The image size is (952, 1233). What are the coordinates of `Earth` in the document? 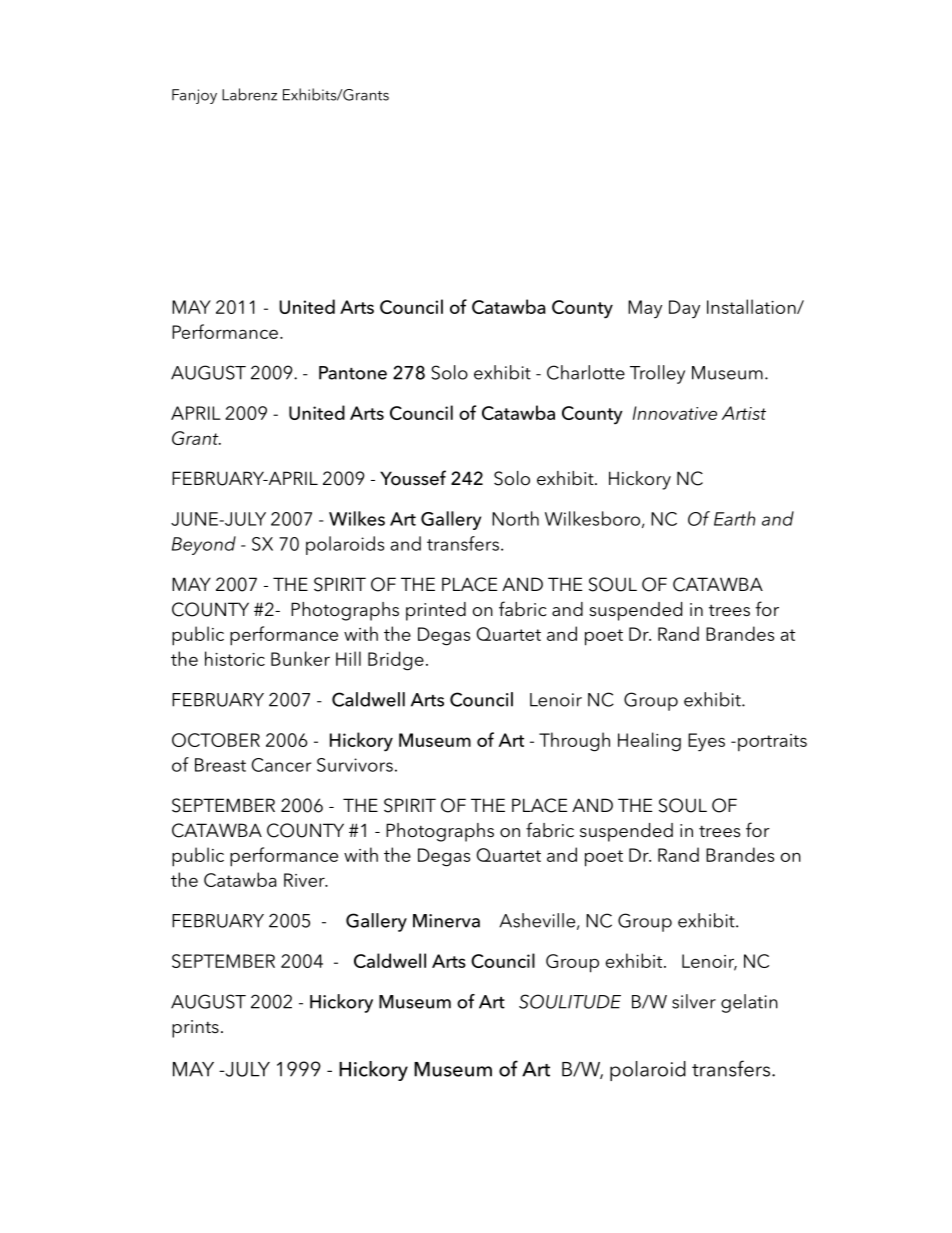 It's located at (734, 518).
